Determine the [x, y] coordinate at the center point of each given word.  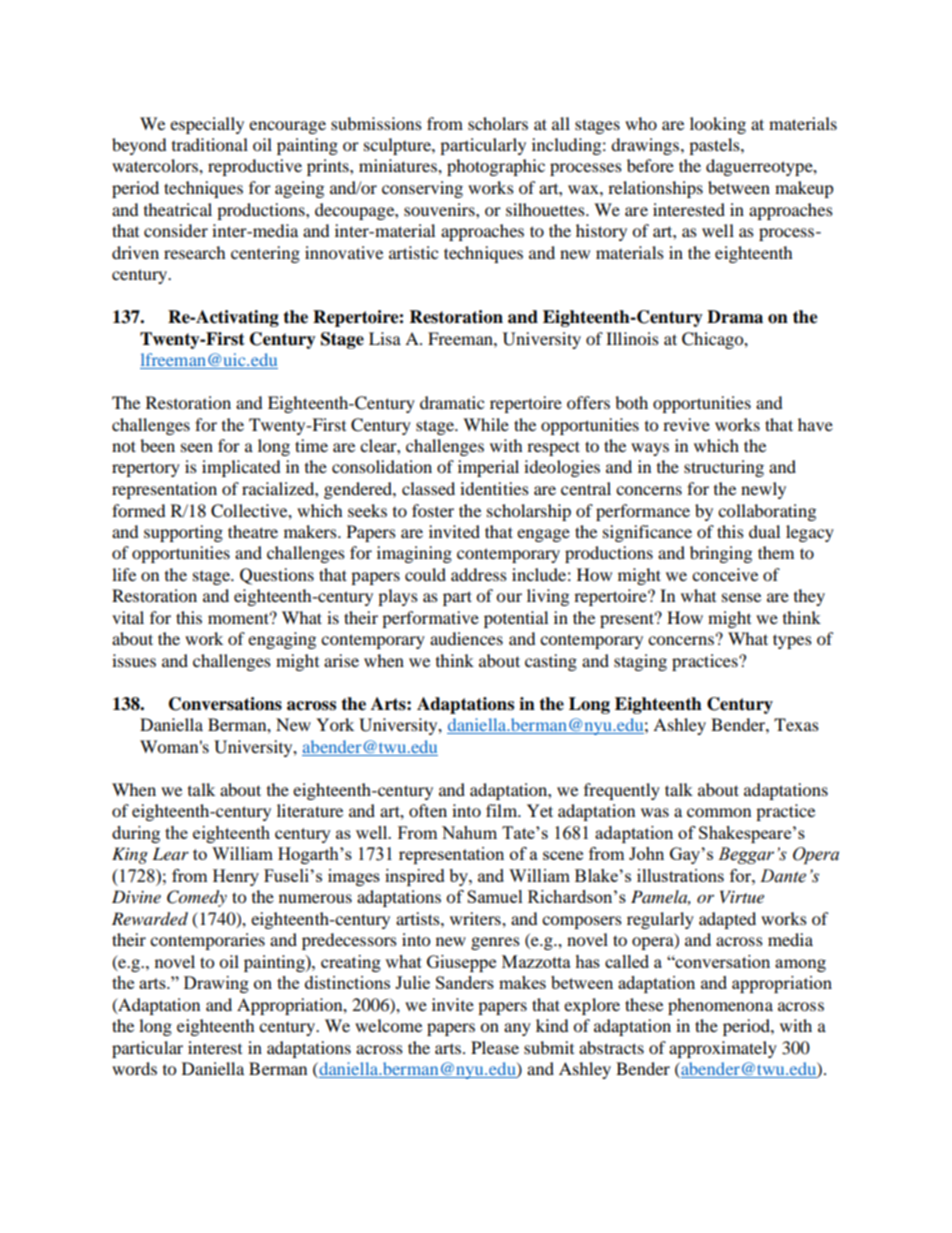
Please [495, 1047]
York [335, 724]
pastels [715, 146]
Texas [796, 724]
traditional [210, 144]
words [134, 1068]
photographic [496, 167]
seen [197, 447]
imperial [488, 468]
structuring [724, 468]
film [503, 810]
